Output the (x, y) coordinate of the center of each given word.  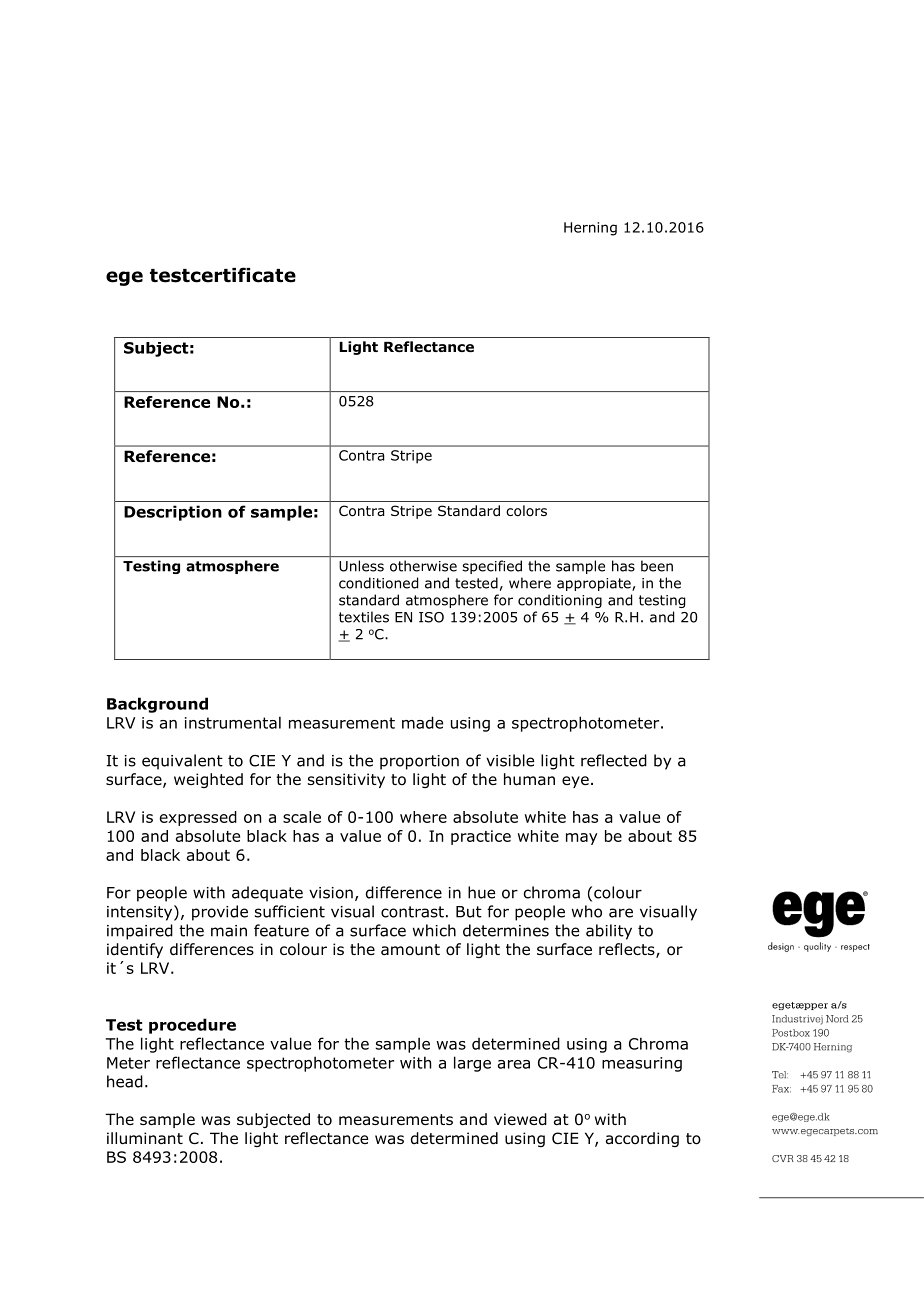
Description (173, 513)
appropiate (595, 584)
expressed (198, 818)
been (657, 566)
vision (331, 893)
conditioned (378, 583)
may (582, 839)
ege (124, 278)
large (472, 1064)
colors (526, 511)
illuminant (145, 1138)
